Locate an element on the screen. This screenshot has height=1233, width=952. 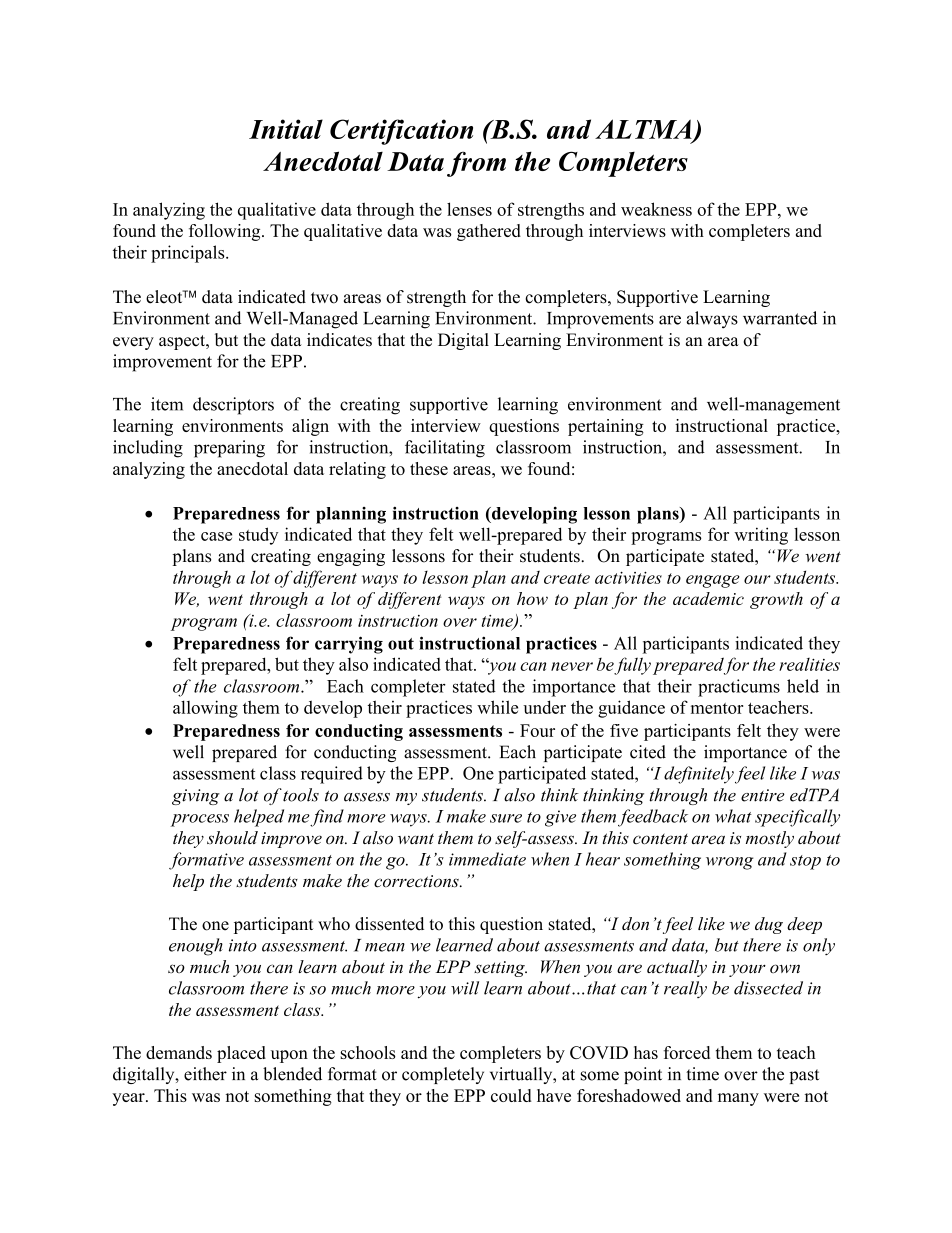
either is located at coordinates (205, 1074).
